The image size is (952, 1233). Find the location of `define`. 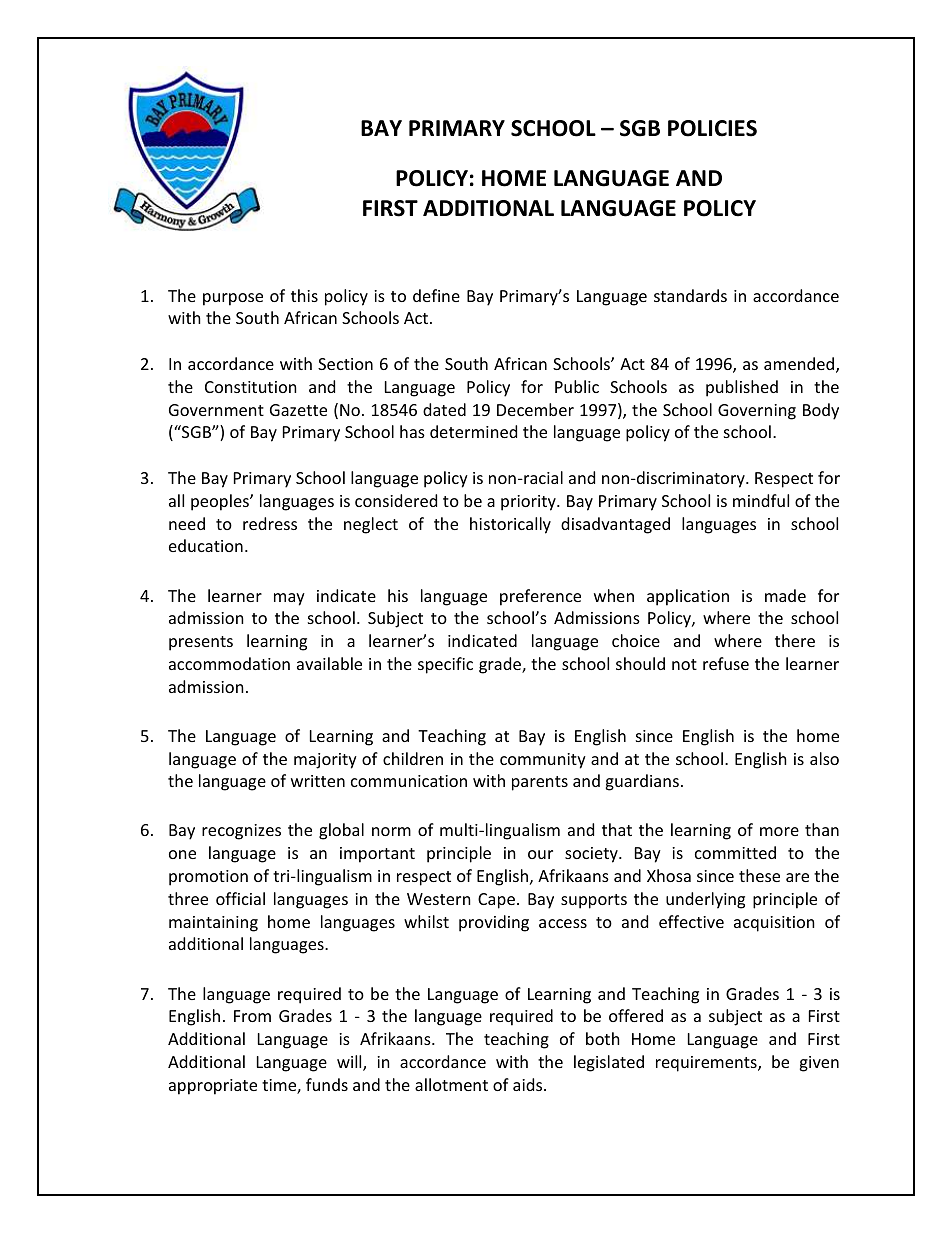

define is located at coordinates (436, 295).
